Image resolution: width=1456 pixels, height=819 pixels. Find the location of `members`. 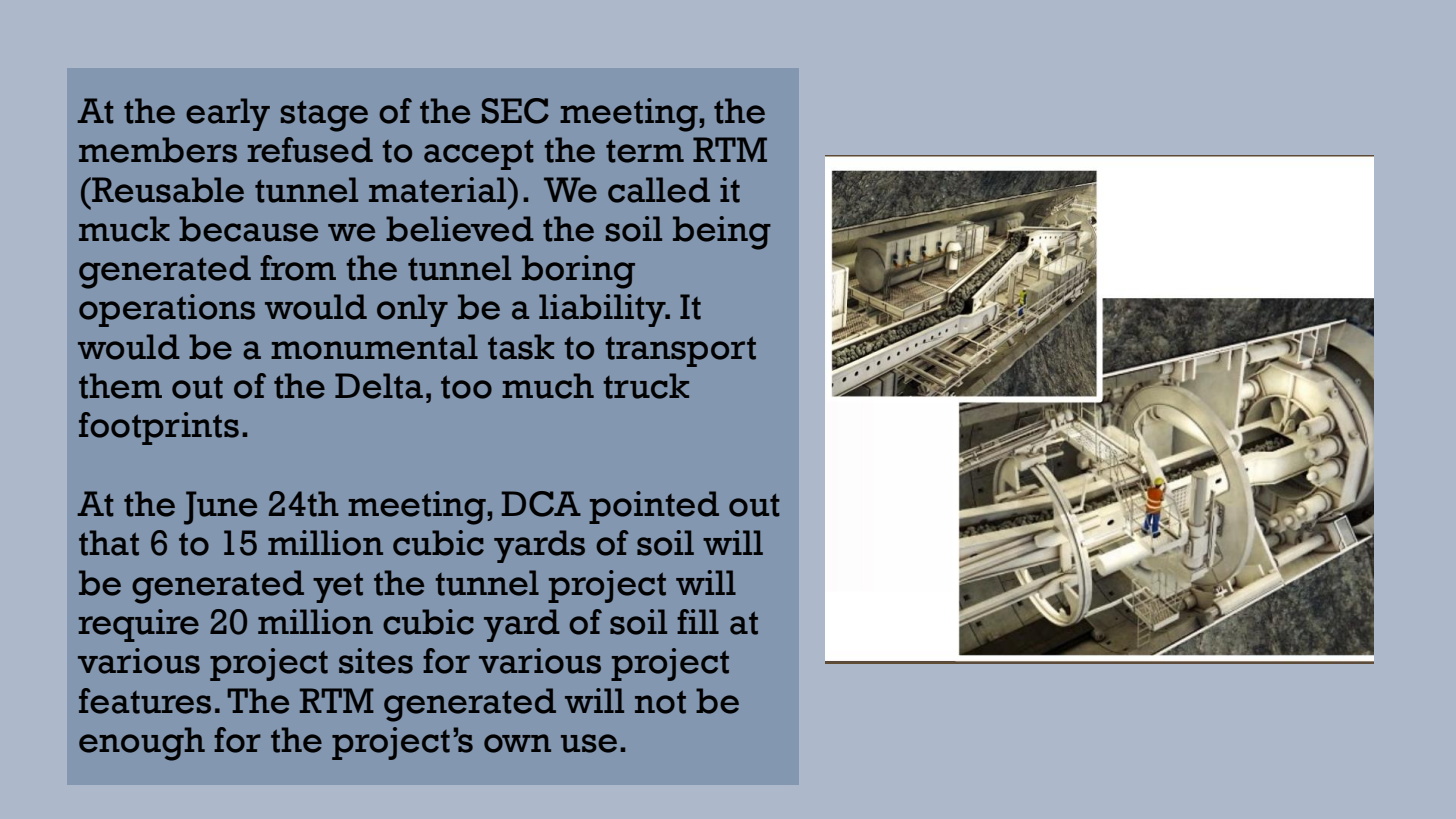

members is located at coordinates (158, 150).
